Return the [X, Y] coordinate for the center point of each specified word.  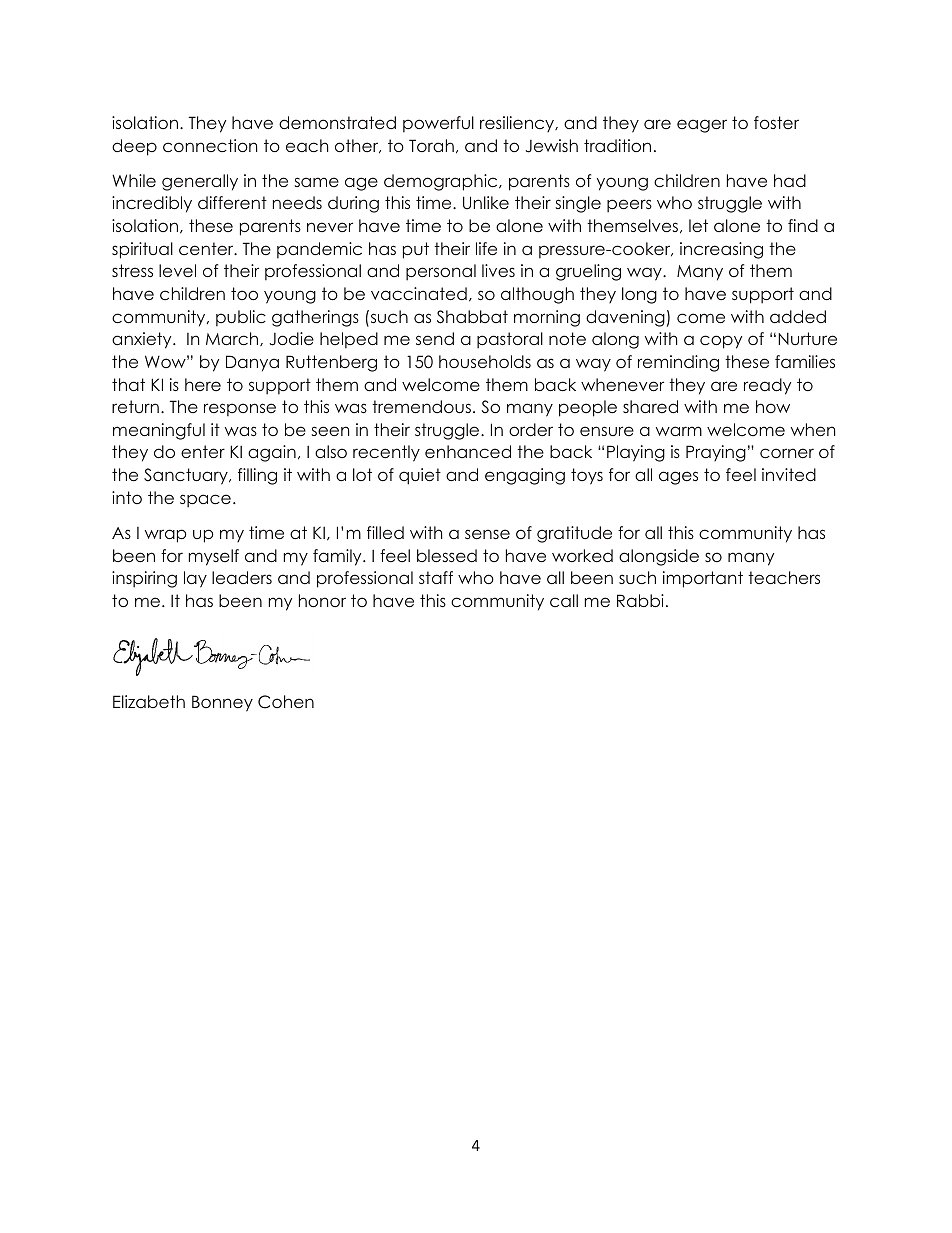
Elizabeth [149, 701]
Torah [431, 145]
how [773, 406]
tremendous [421, 406]
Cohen [286, 702]
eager [702, 126]
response [240, 409]
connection [210, 145]
